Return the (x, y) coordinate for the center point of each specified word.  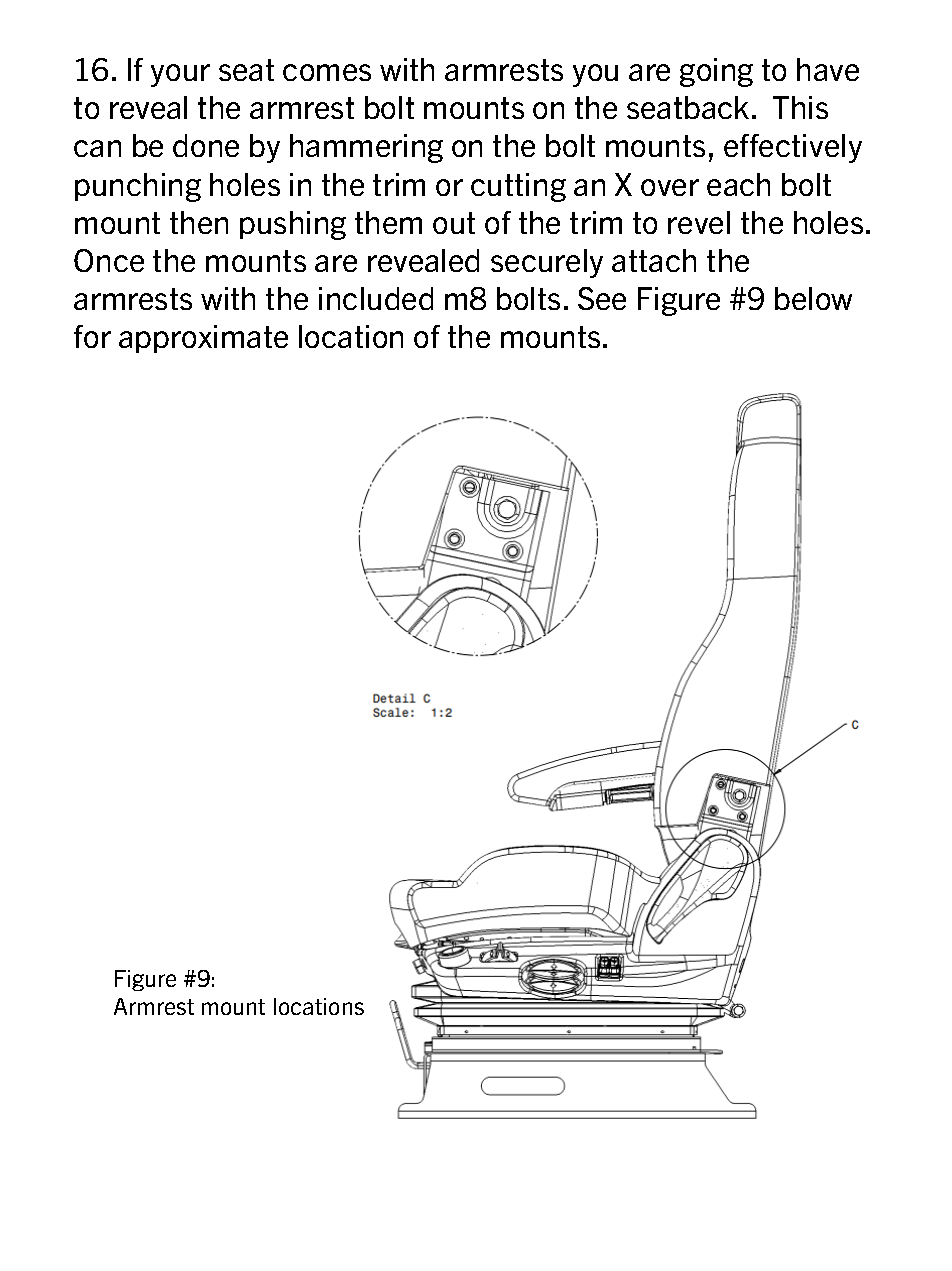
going (716, 72)
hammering (366, 148)
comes (327, 72)
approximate (203, 339)
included (376, 298)
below (813, 298)
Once (109, 260)
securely (547, 263)
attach (654, 260)
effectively (793, 148)
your (180, 75)
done (206, 145)
